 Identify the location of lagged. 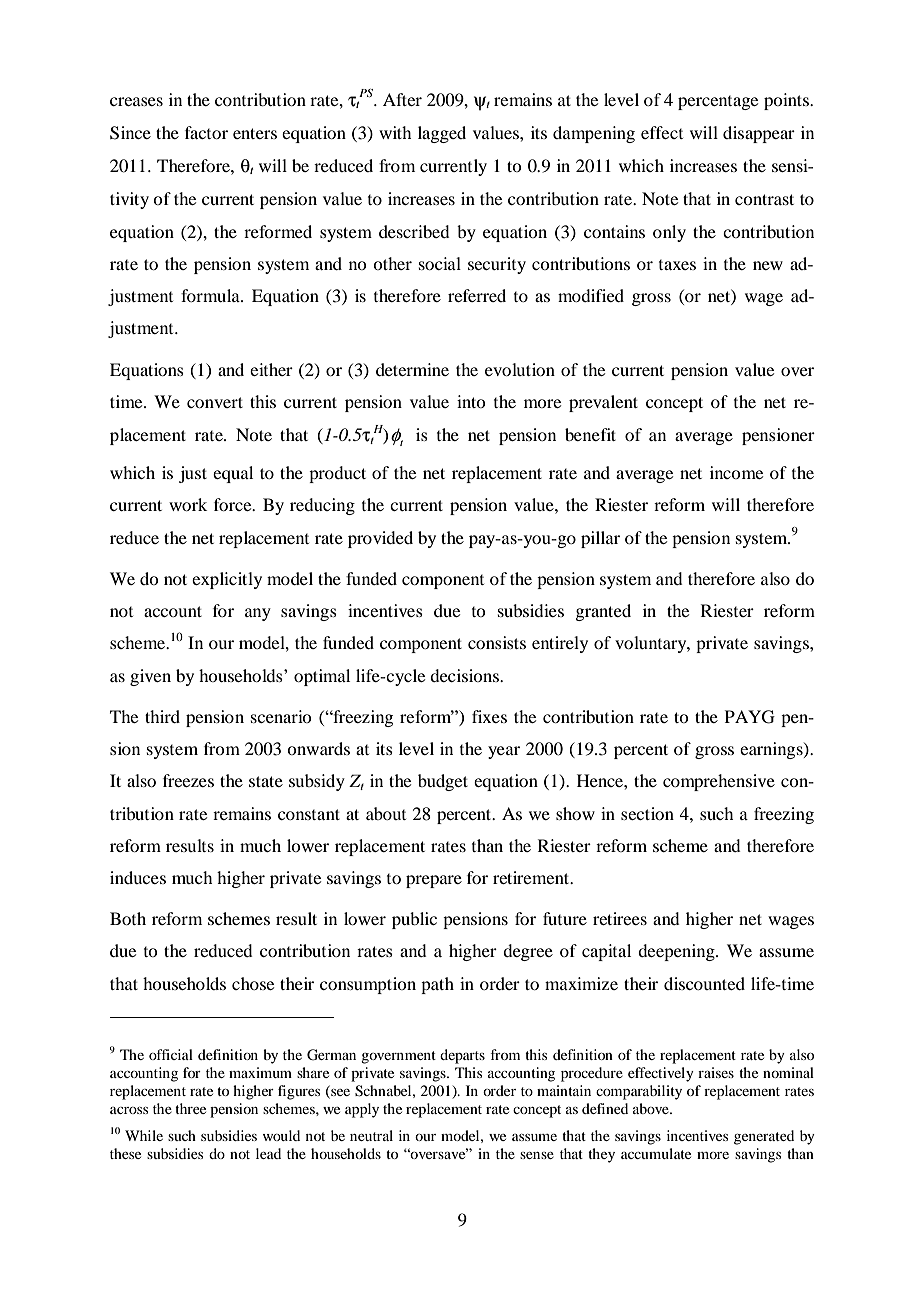
(442, 134).
